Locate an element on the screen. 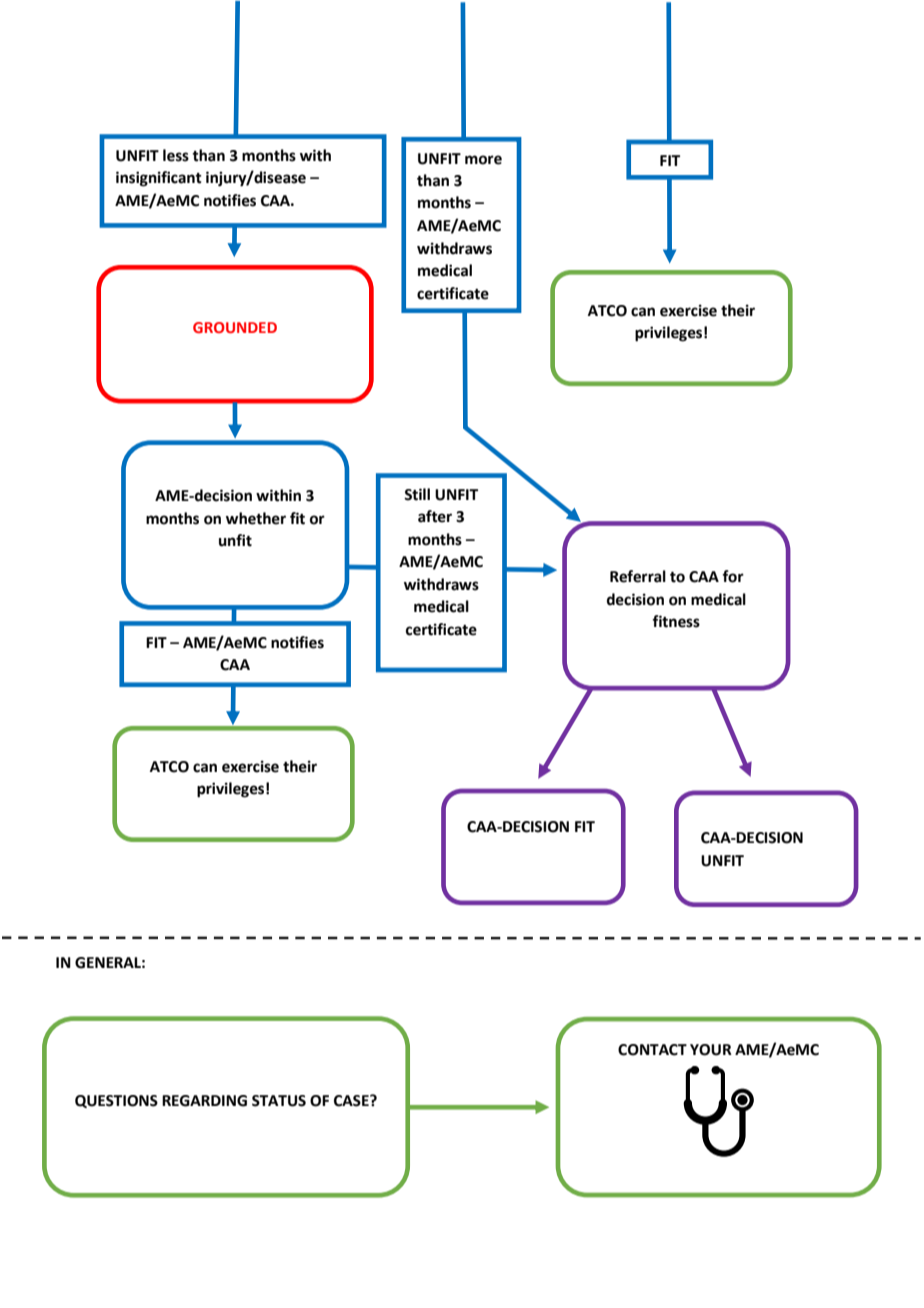 The height and width of the screenshot is (1308, 924). Referral is located at coordinates (638, 576).
